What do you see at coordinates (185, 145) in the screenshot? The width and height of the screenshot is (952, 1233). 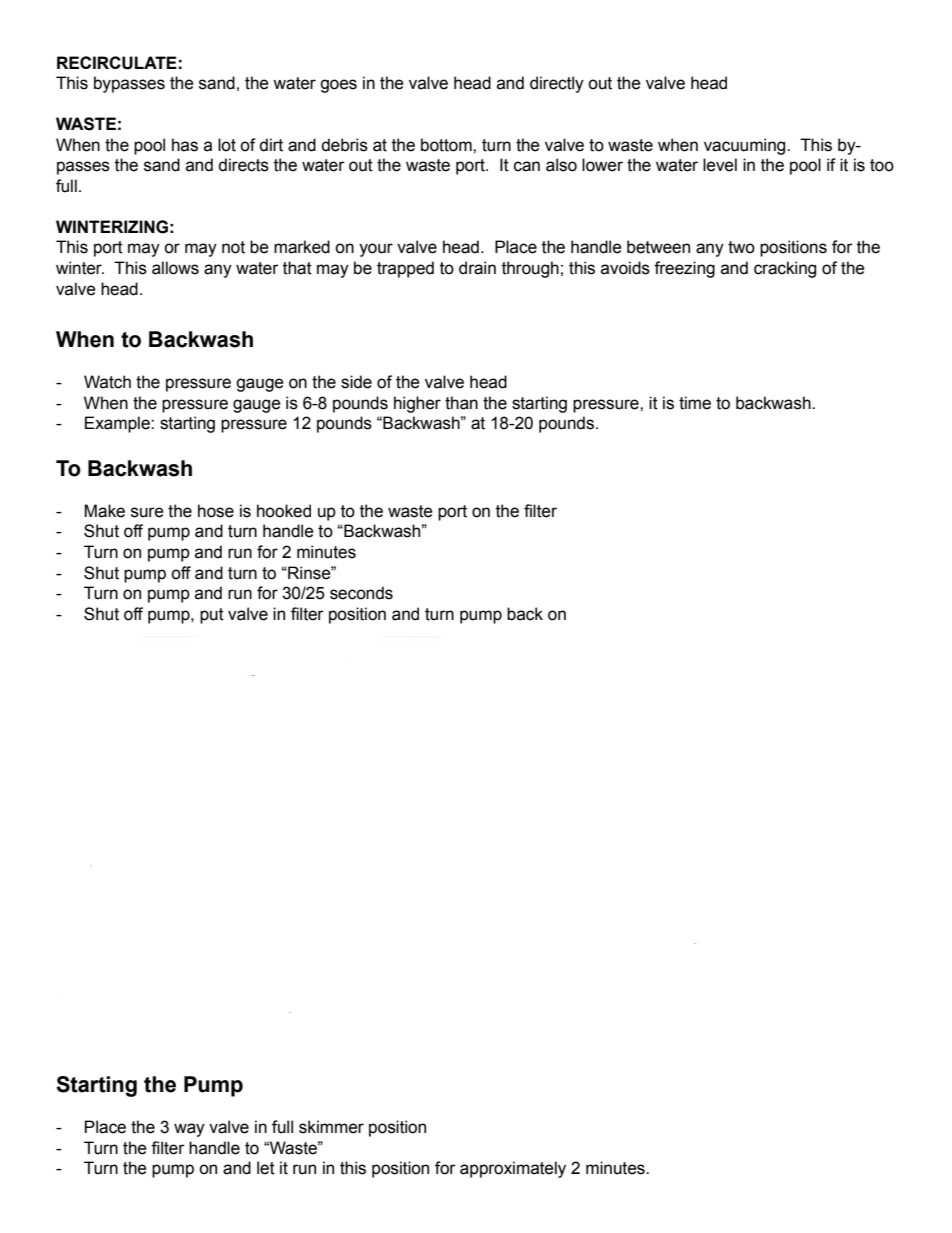 I see `has` at bounding box center [185, 145].
